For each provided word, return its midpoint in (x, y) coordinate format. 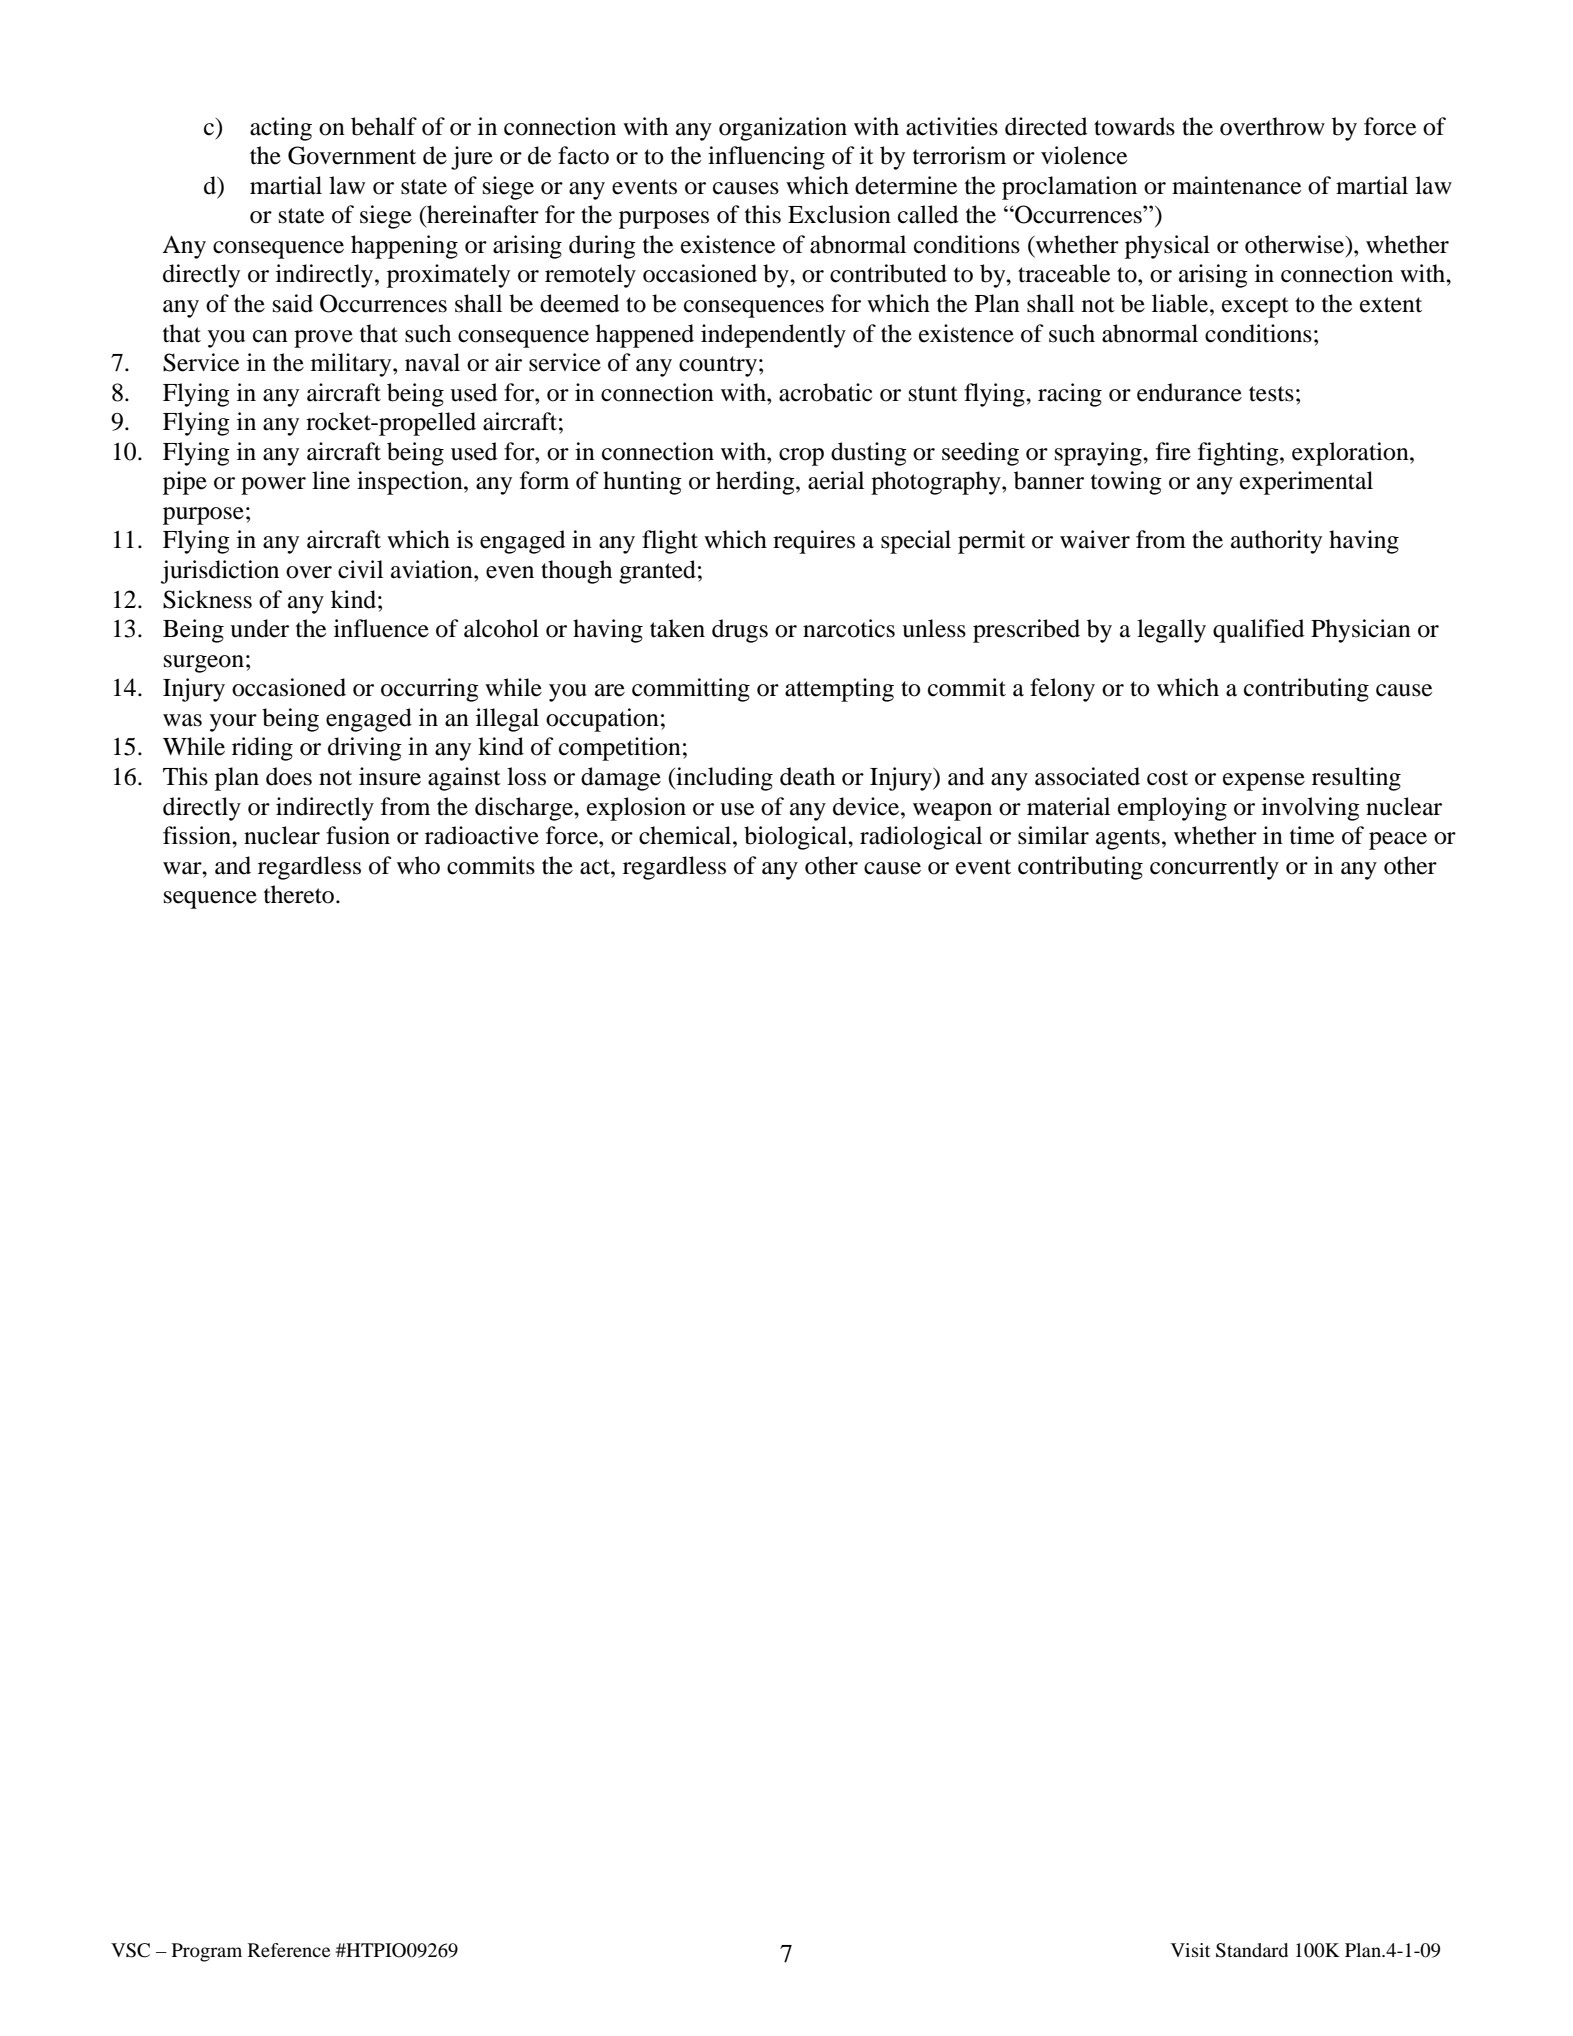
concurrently (1214, 868)
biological (796, 838)
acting (281, 129)
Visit (1190, 1950)
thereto (299, 894)
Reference (289, 1950)
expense (1264, 782)
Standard (1252, 1950)
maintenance (1236, 185)
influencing (766, 158)
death (807, 776)
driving (365, 749)
